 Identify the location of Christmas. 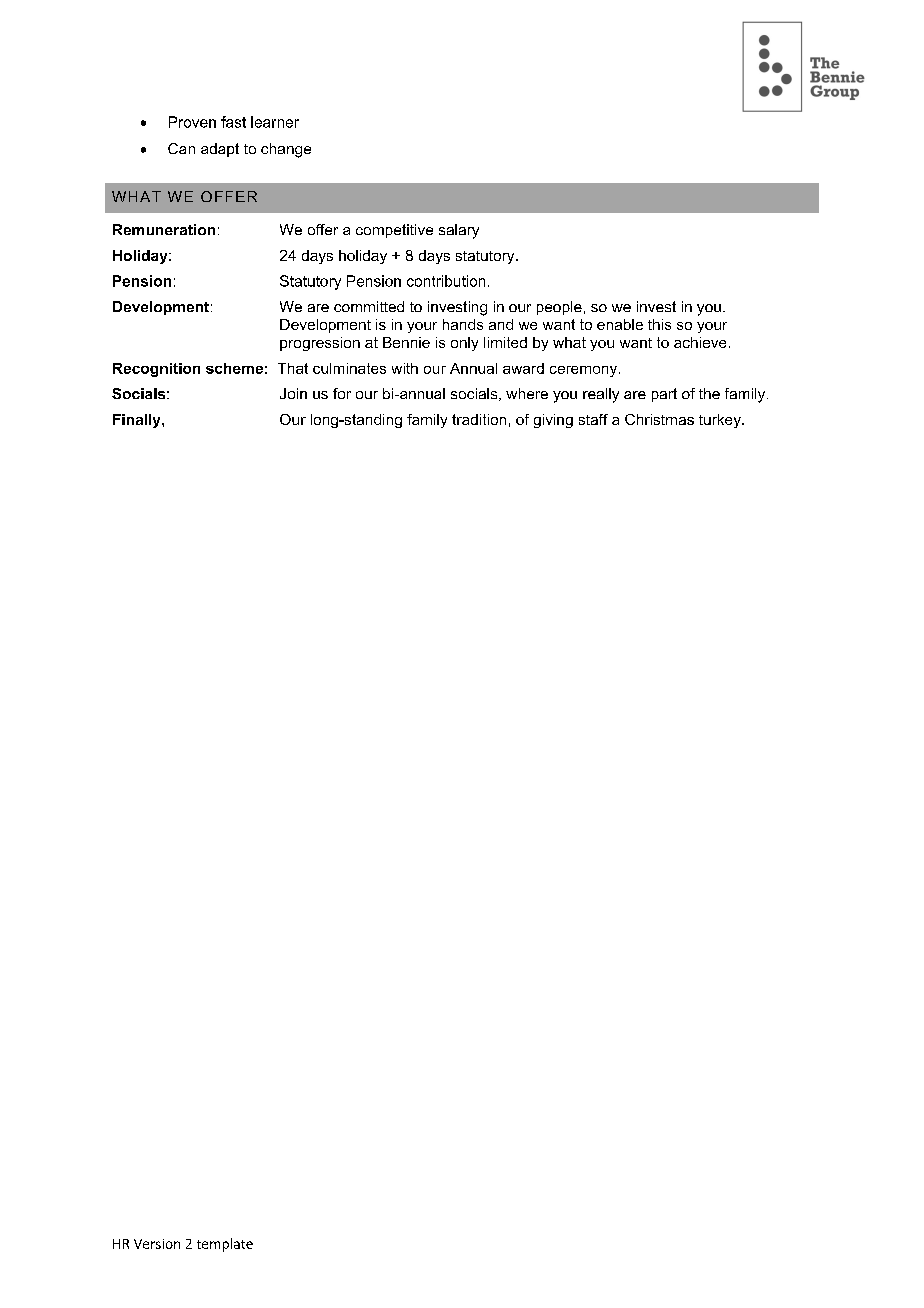
(659, 419).
